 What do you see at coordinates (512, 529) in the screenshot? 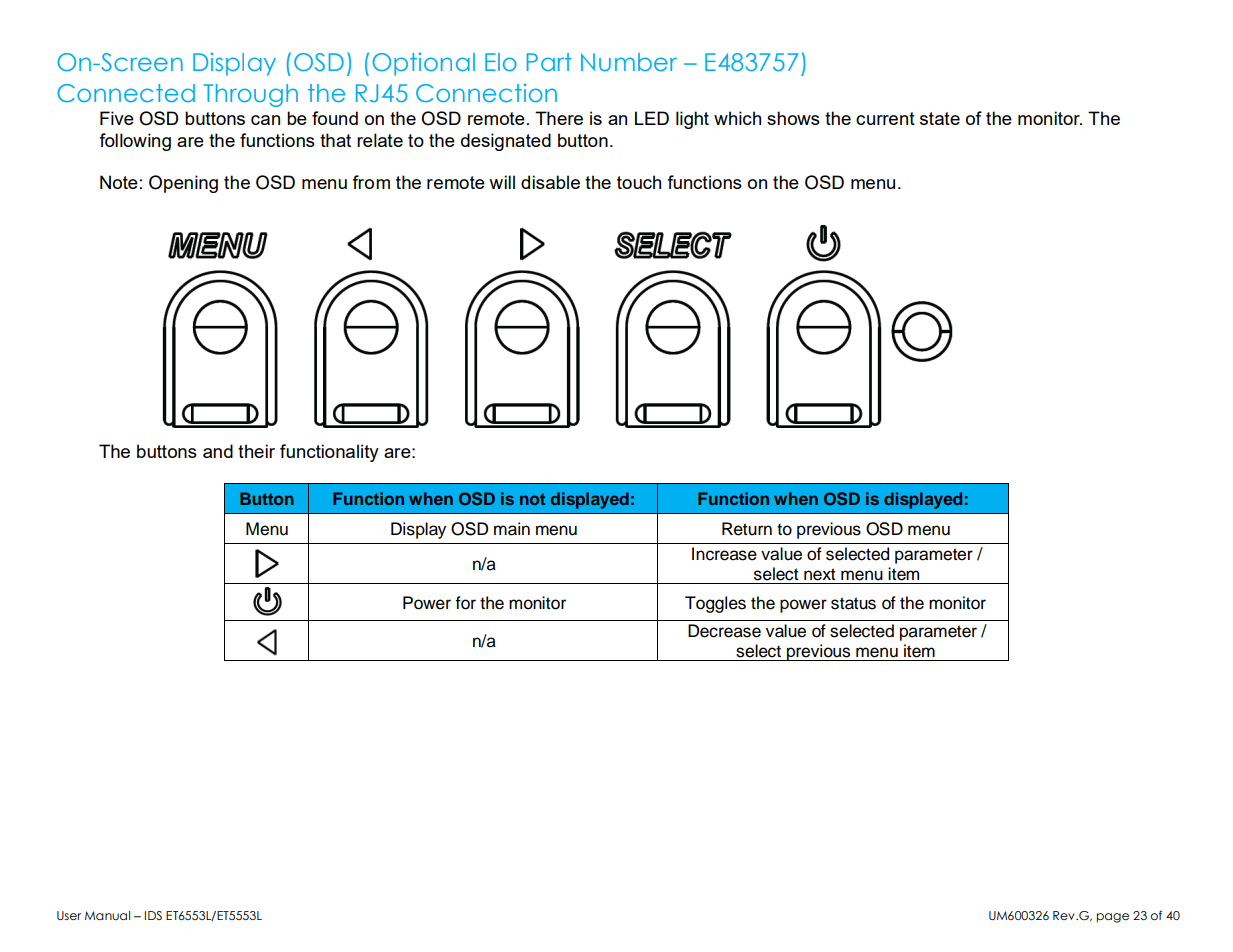
I see `main` at bounding box center [512, 529].
